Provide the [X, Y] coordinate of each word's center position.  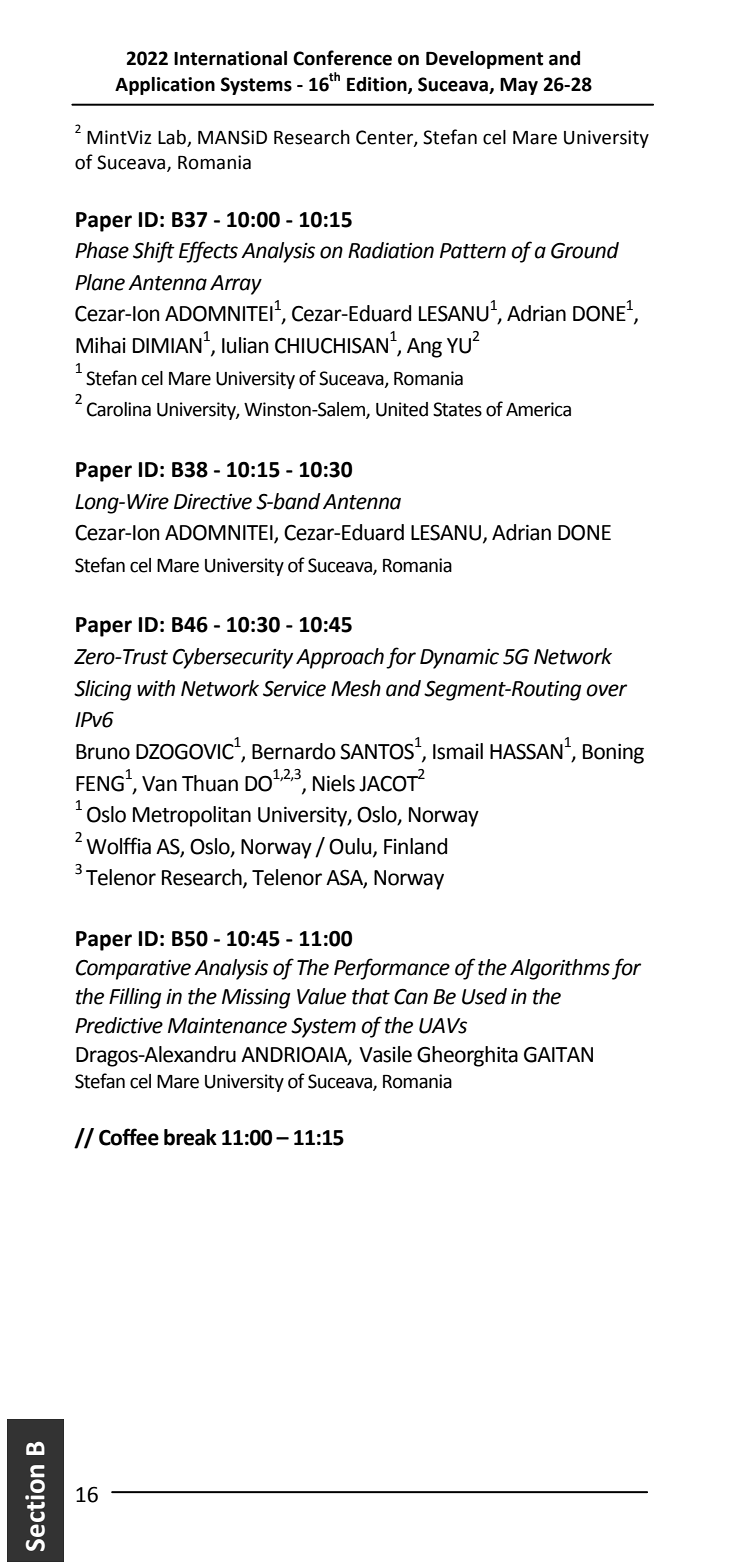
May [519, 86]
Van [159, 784]
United [402, 409]
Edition [378, 85]
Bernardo [294, 751]
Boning [613, 754]
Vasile [385, 1054]
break [190, 1137]
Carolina [119, 409]
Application [165, 86]
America [538, 409]
